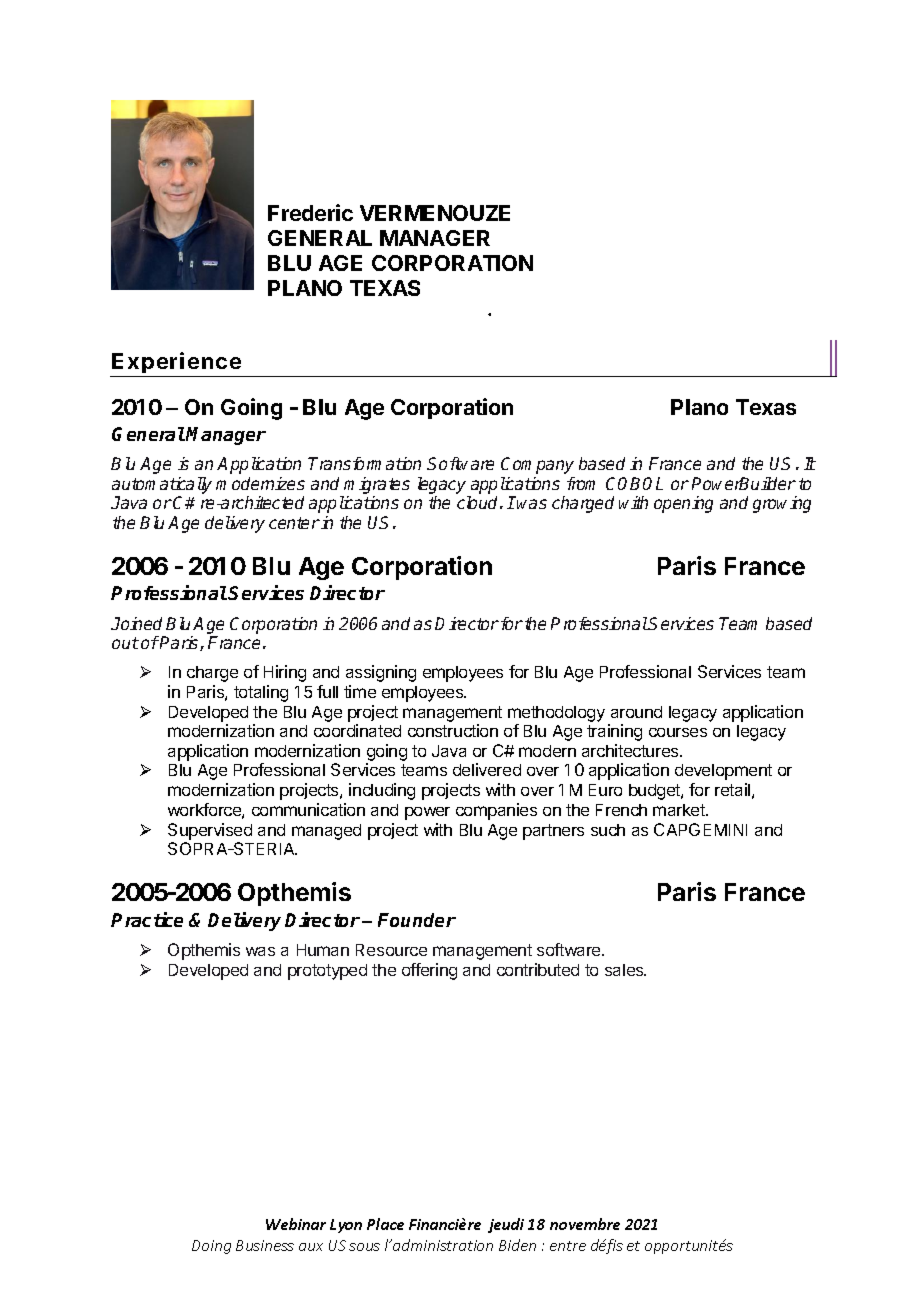 Image resolution: width=924 pixels, height=1308 pixels. I want to click on Transformation, so click(364, 463).
